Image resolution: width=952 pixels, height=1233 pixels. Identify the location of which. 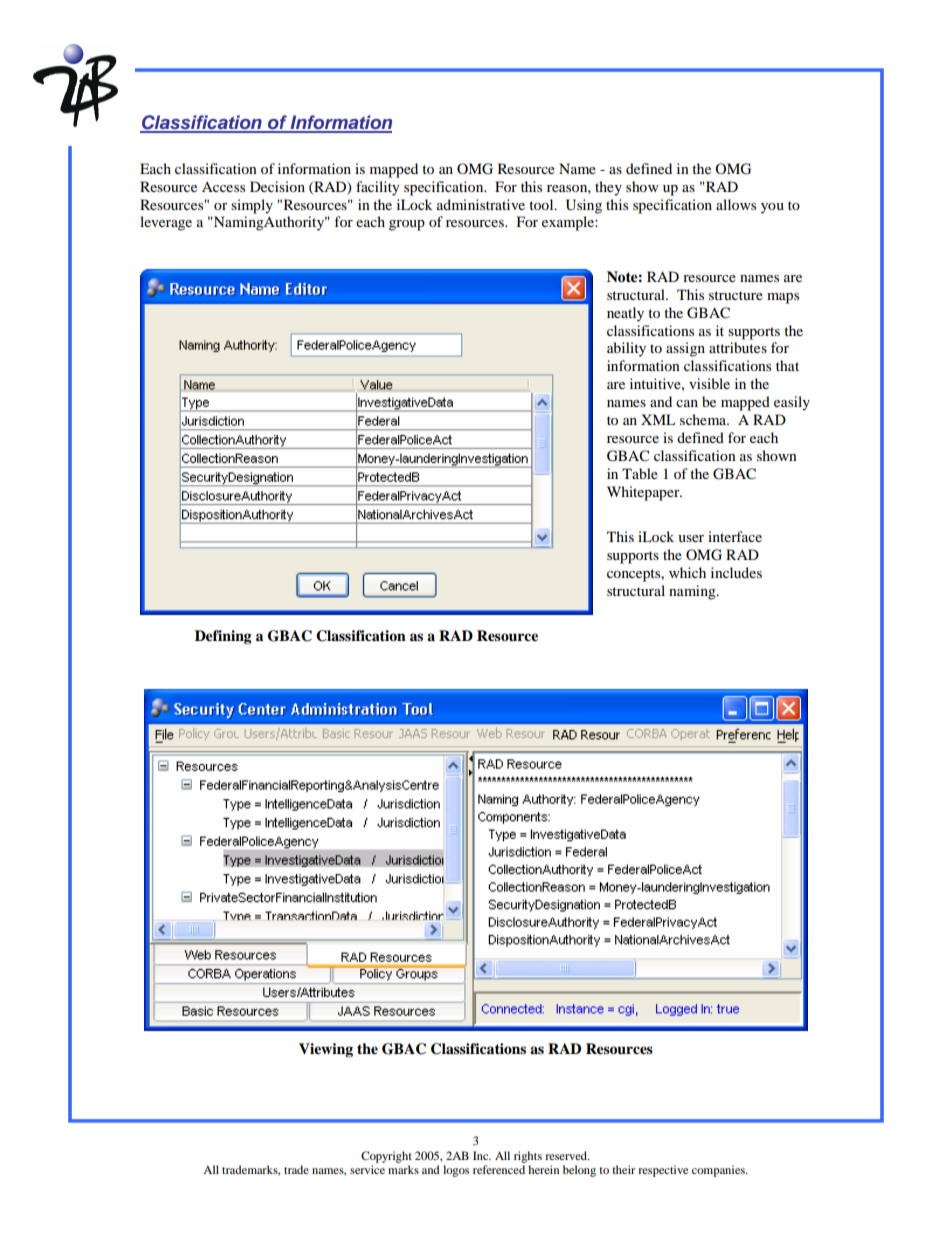
(687, 572).
